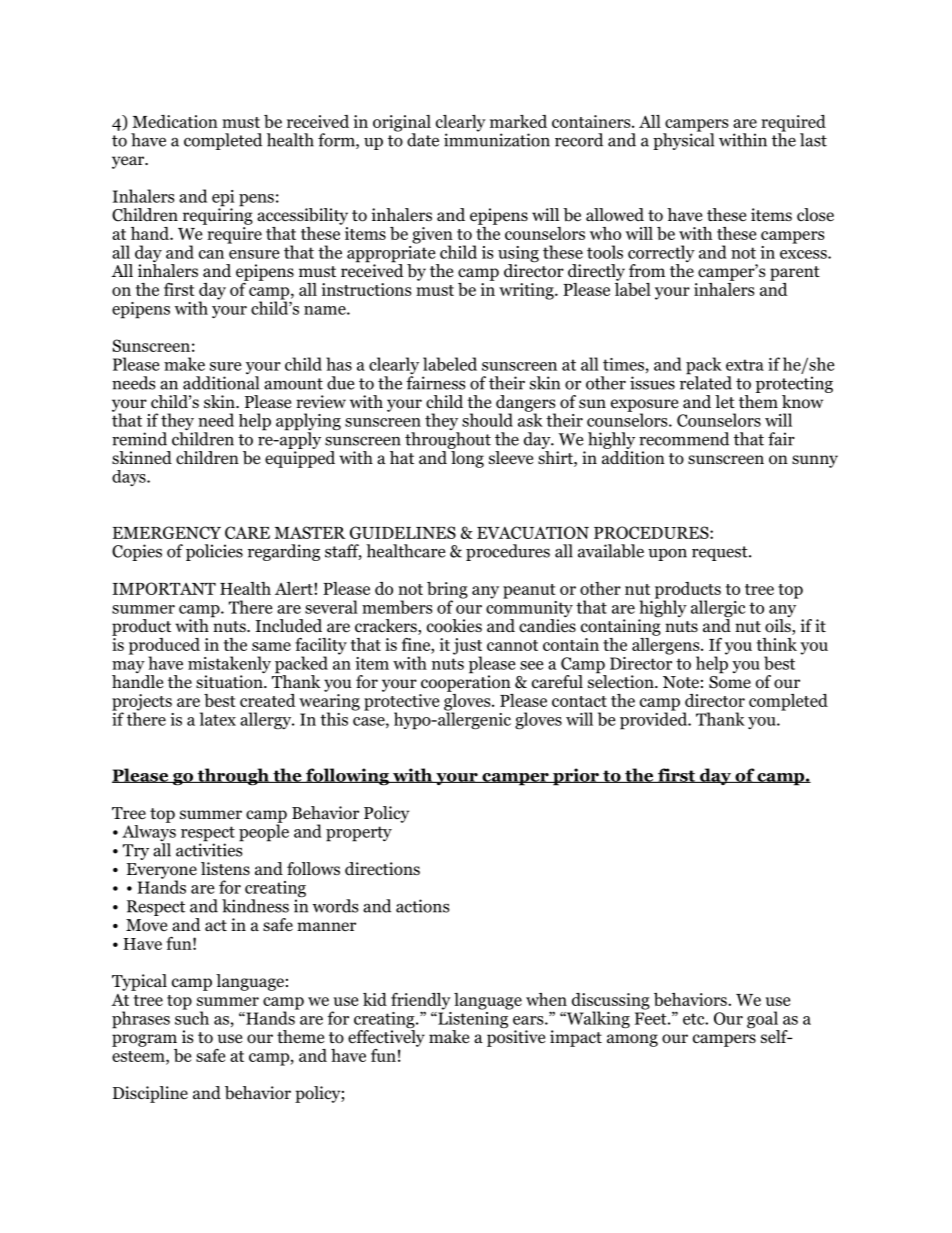 This screenshot has height=1233, width=952. What do you see at coordinates (164, 588) in the screenshot?
I see `IMPORTANT` at bounding box center [164, 588].
